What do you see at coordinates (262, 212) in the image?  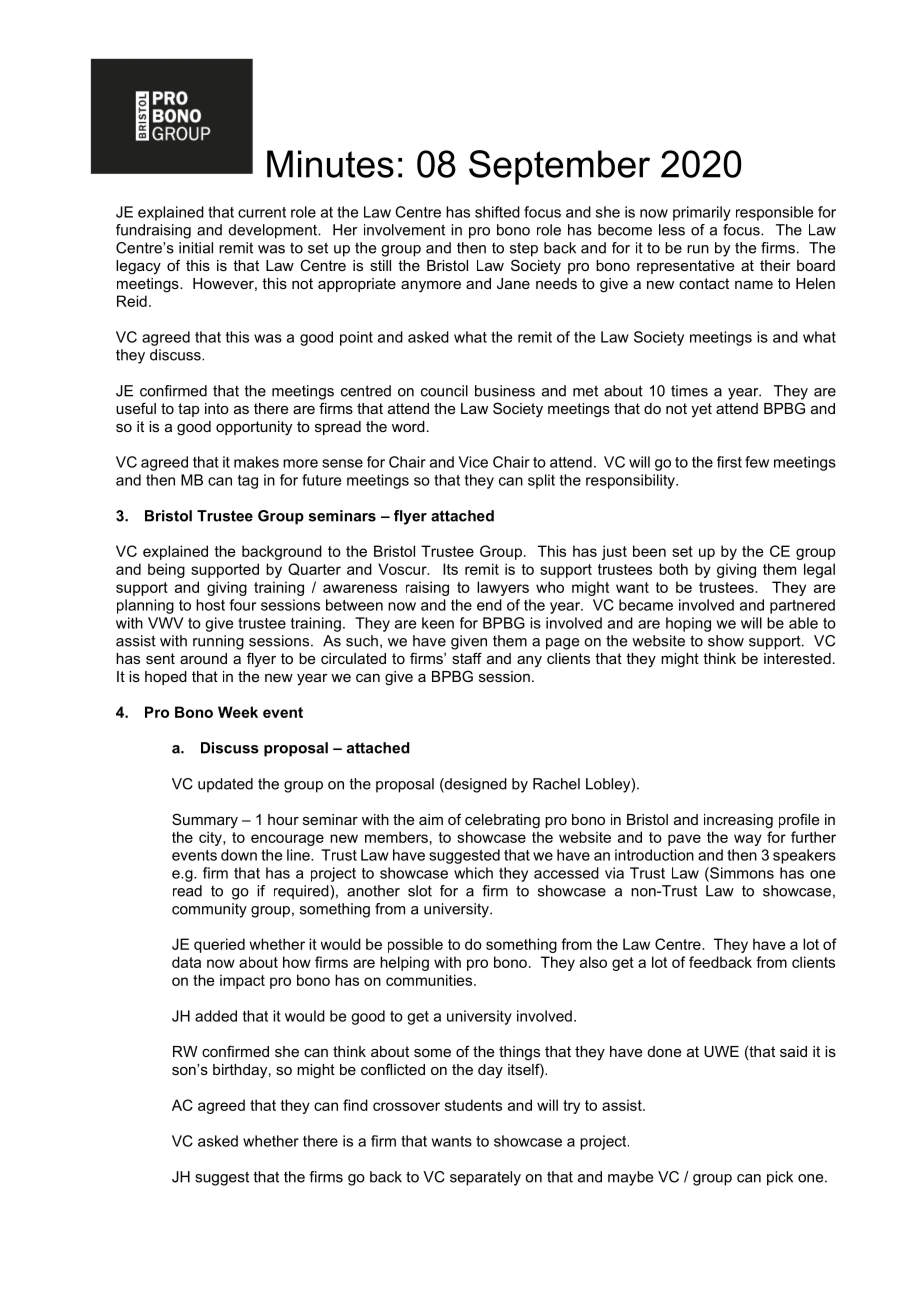 I see `current` at bounding box center [262, 212].
